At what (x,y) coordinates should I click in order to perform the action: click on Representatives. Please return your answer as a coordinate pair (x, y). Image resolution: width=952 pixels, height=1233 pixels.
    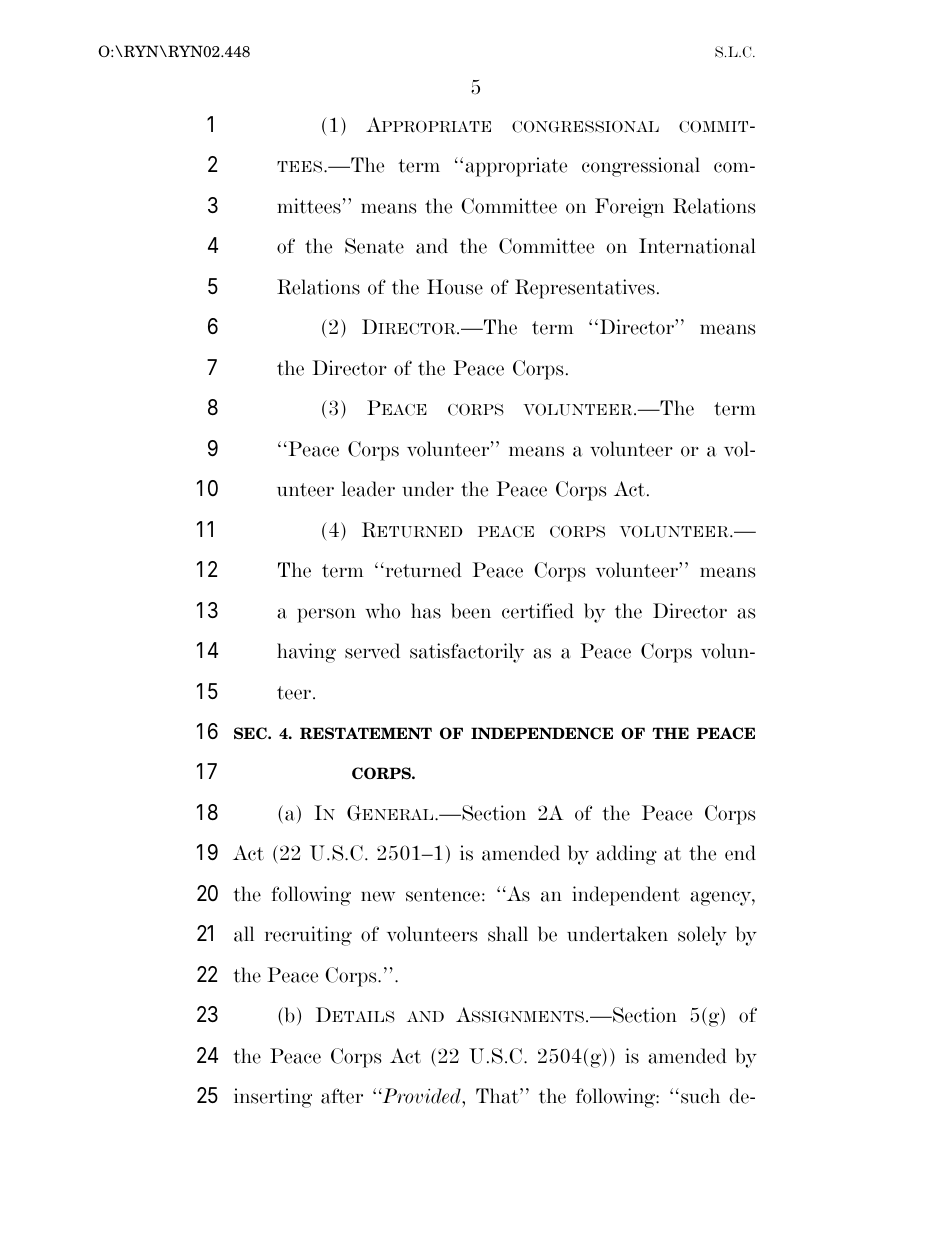
    Looking at the image, I should click on (585, 289).
